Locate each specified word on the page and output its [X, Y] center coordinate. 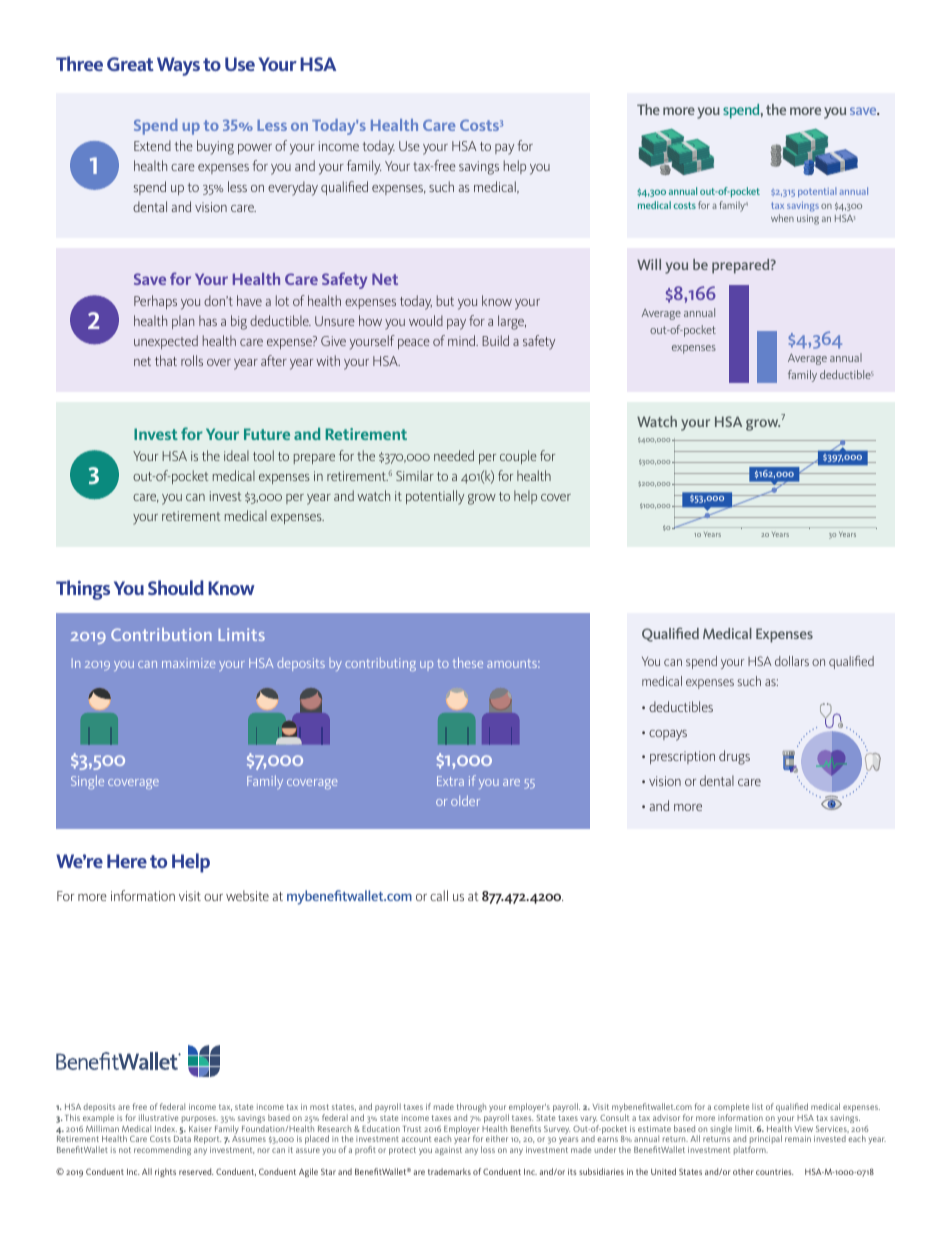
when [782, 218]
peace [414, 344]
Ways [178, 66]
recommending [162, 1150]
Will [649, 264]
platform [751, 1150]
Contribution [161, 634]
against [448, 1151]
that [166, 360]
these [468, 662]
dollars [792, 661]
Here [127, 861]
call [439, 895]
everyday [293, 188]
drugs [734, 757]
